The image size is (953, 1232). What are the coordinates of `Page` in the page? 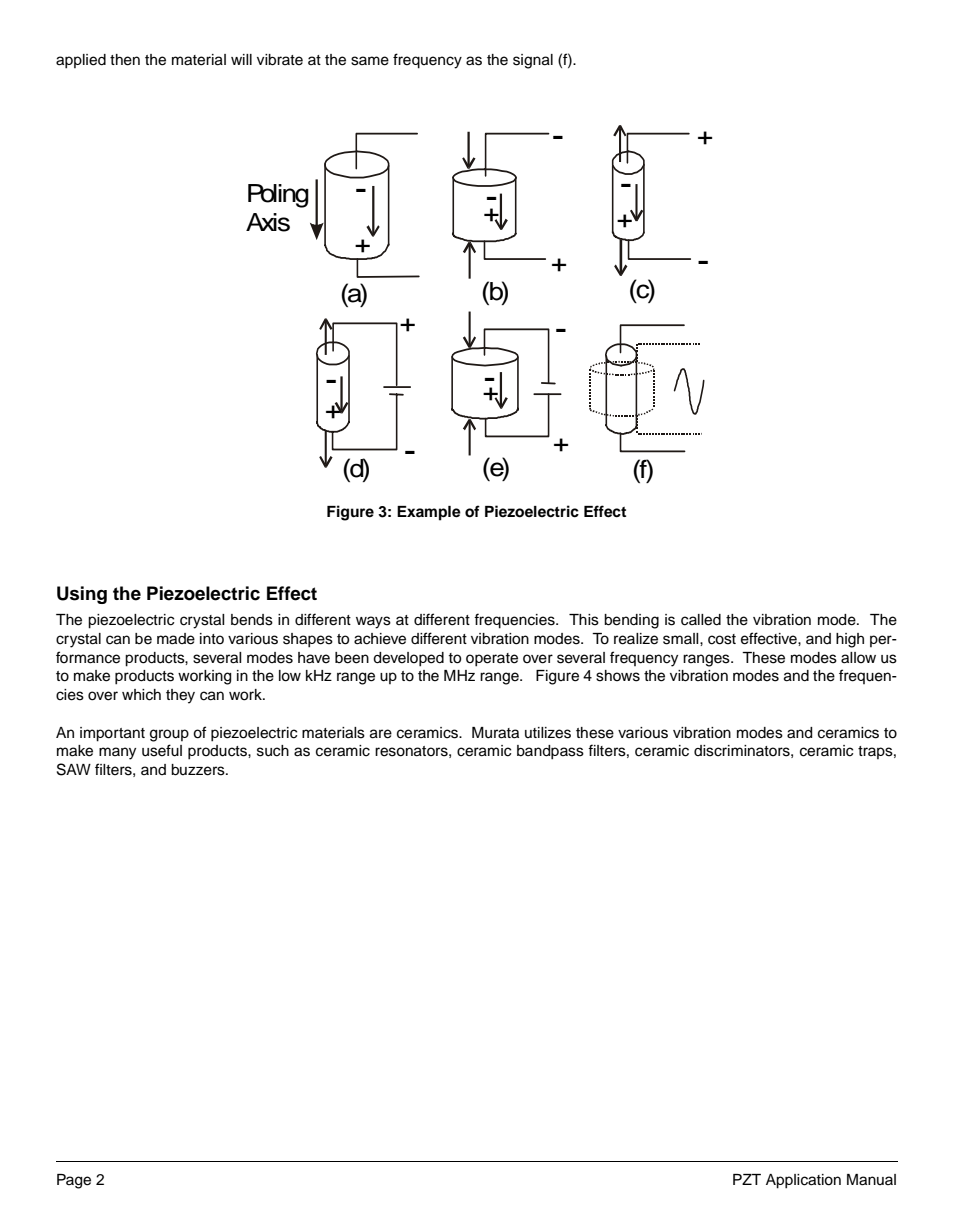 It's located at (74, 1181).
